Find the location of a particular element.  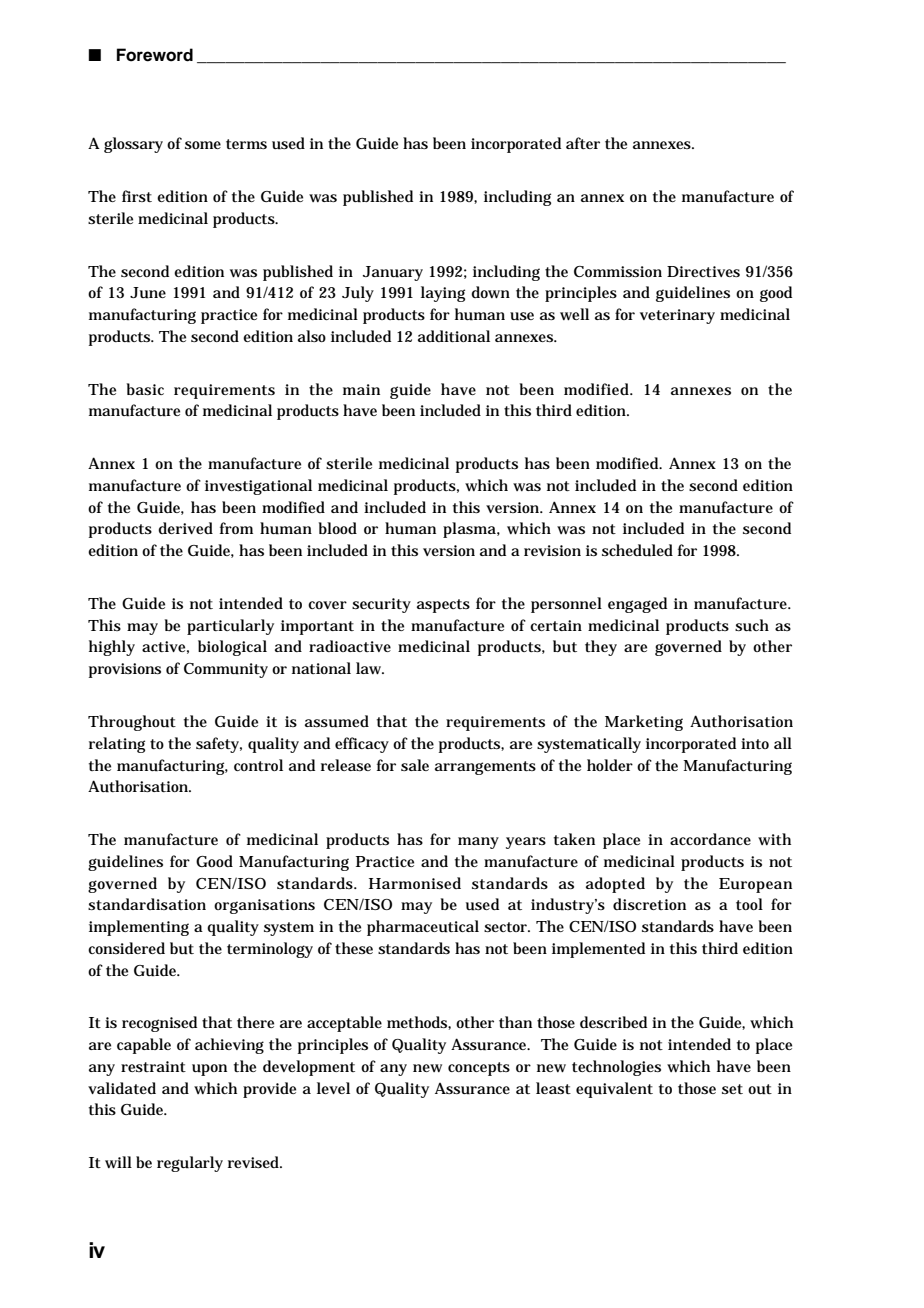

concepts is located at coordinates (479, 1069).
